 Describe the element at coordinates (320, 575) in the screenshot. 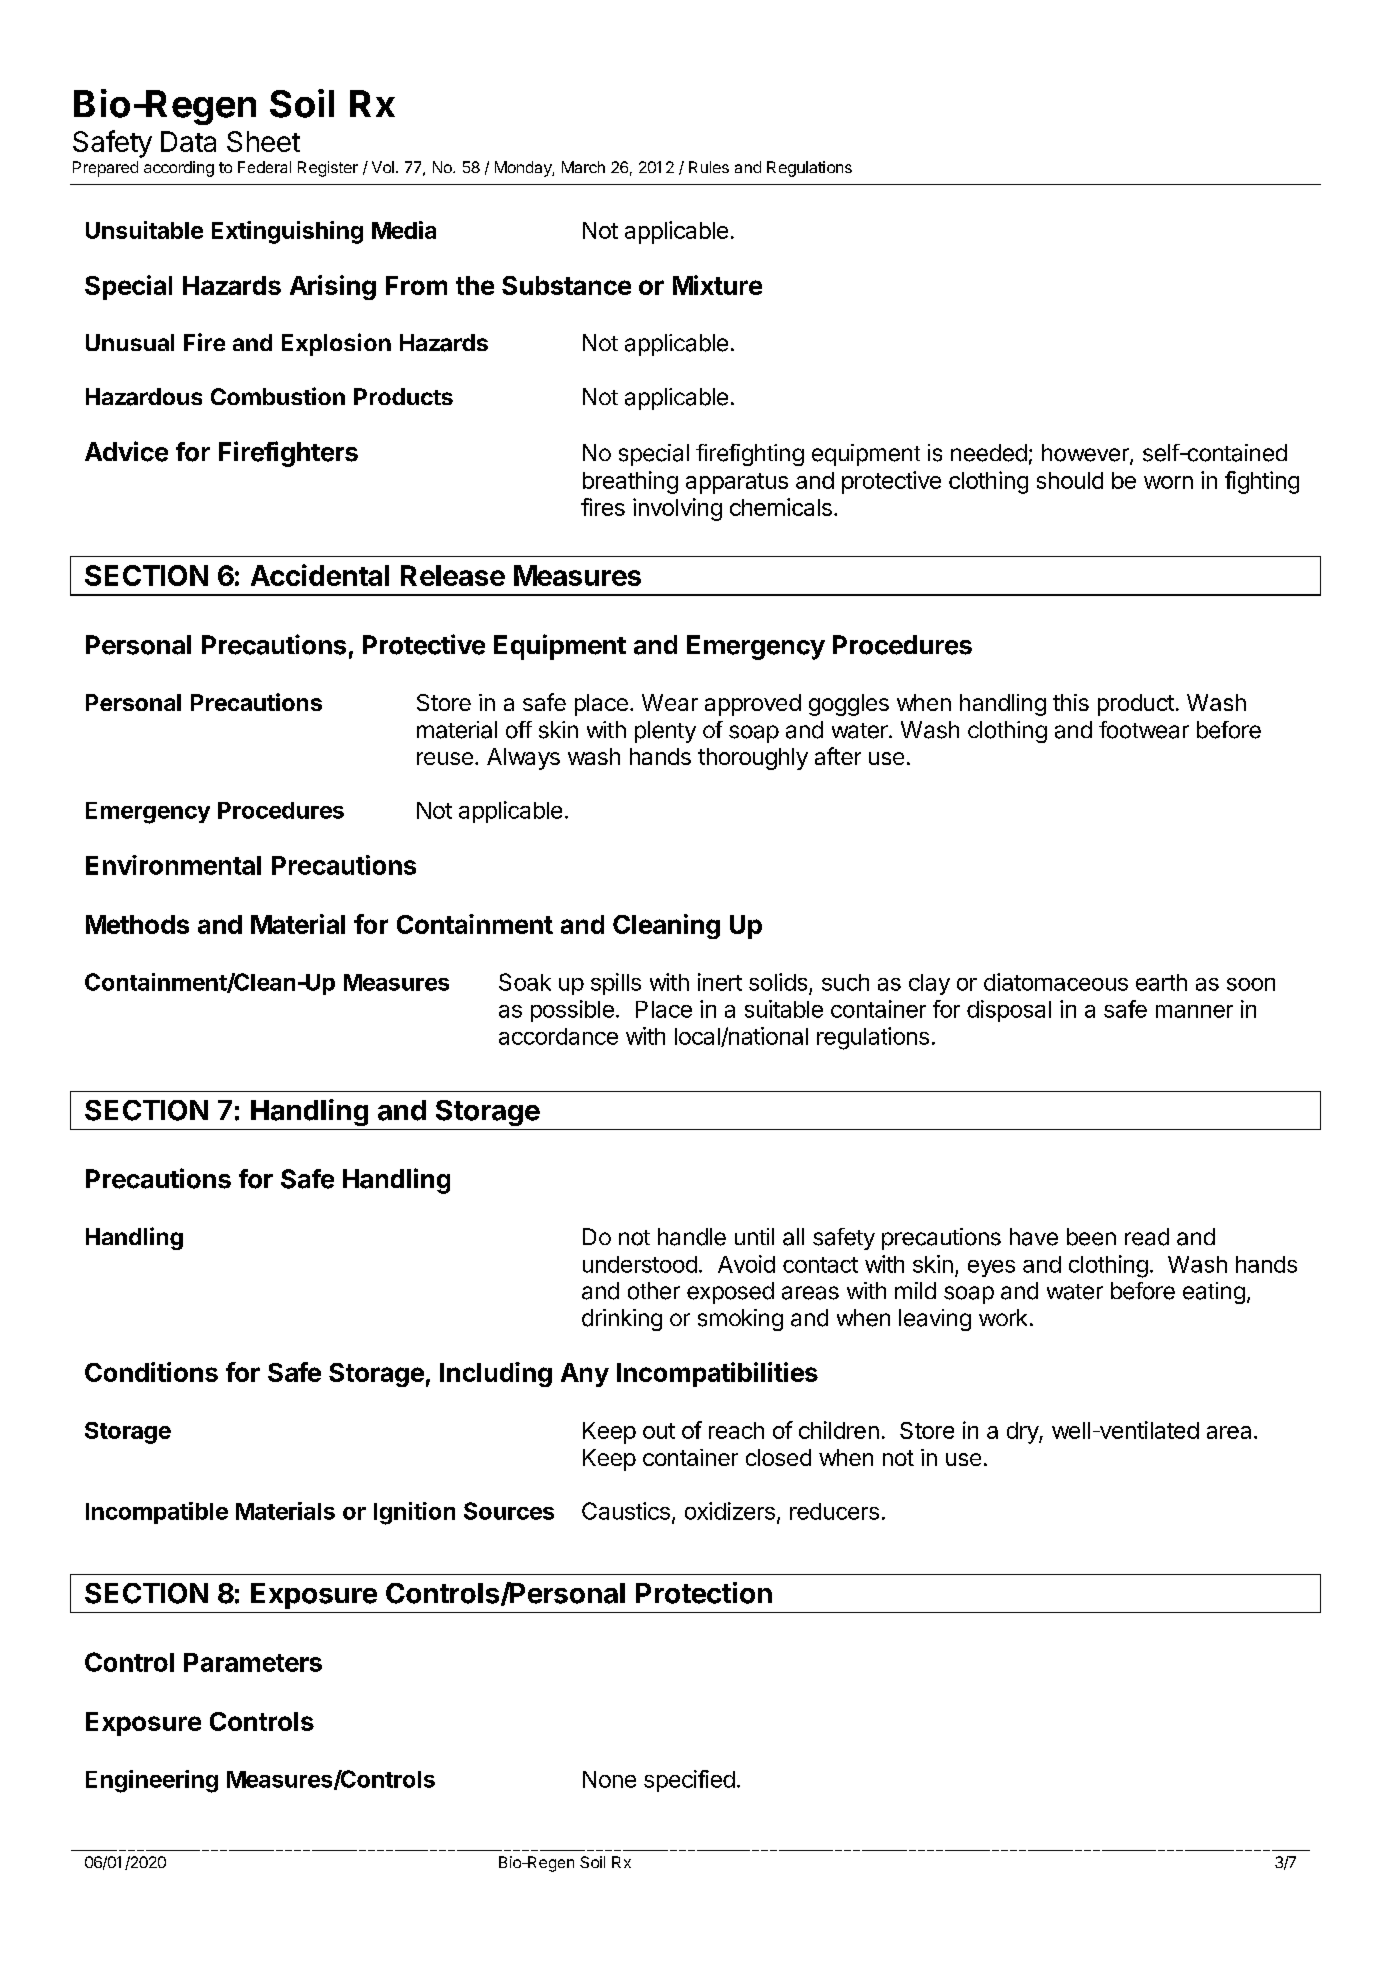

I see `Accidental` at that location.
